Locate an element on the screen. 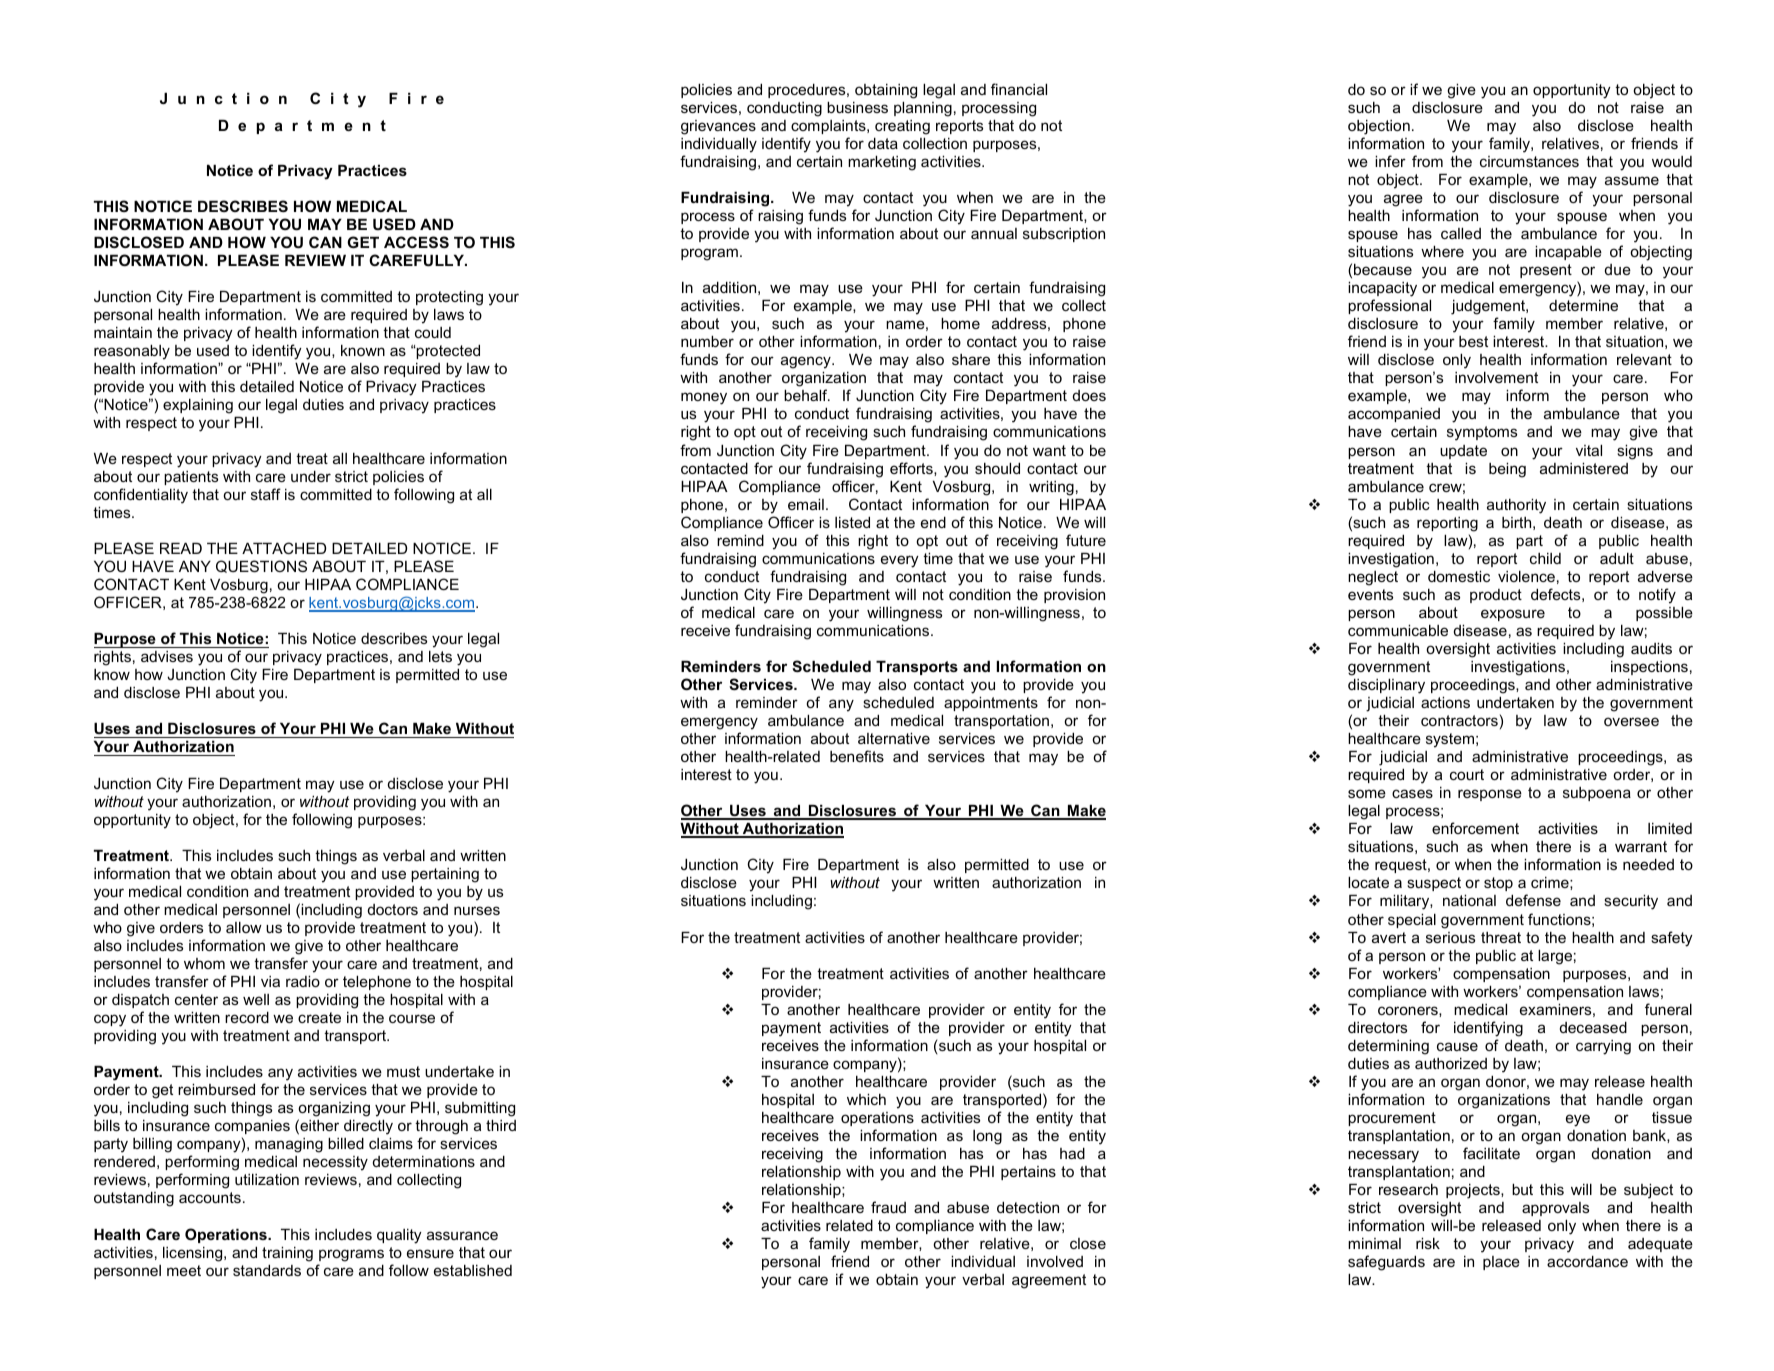 This screenshot has height=1371, width=1774. creating is located at coordinates (902, 127).
